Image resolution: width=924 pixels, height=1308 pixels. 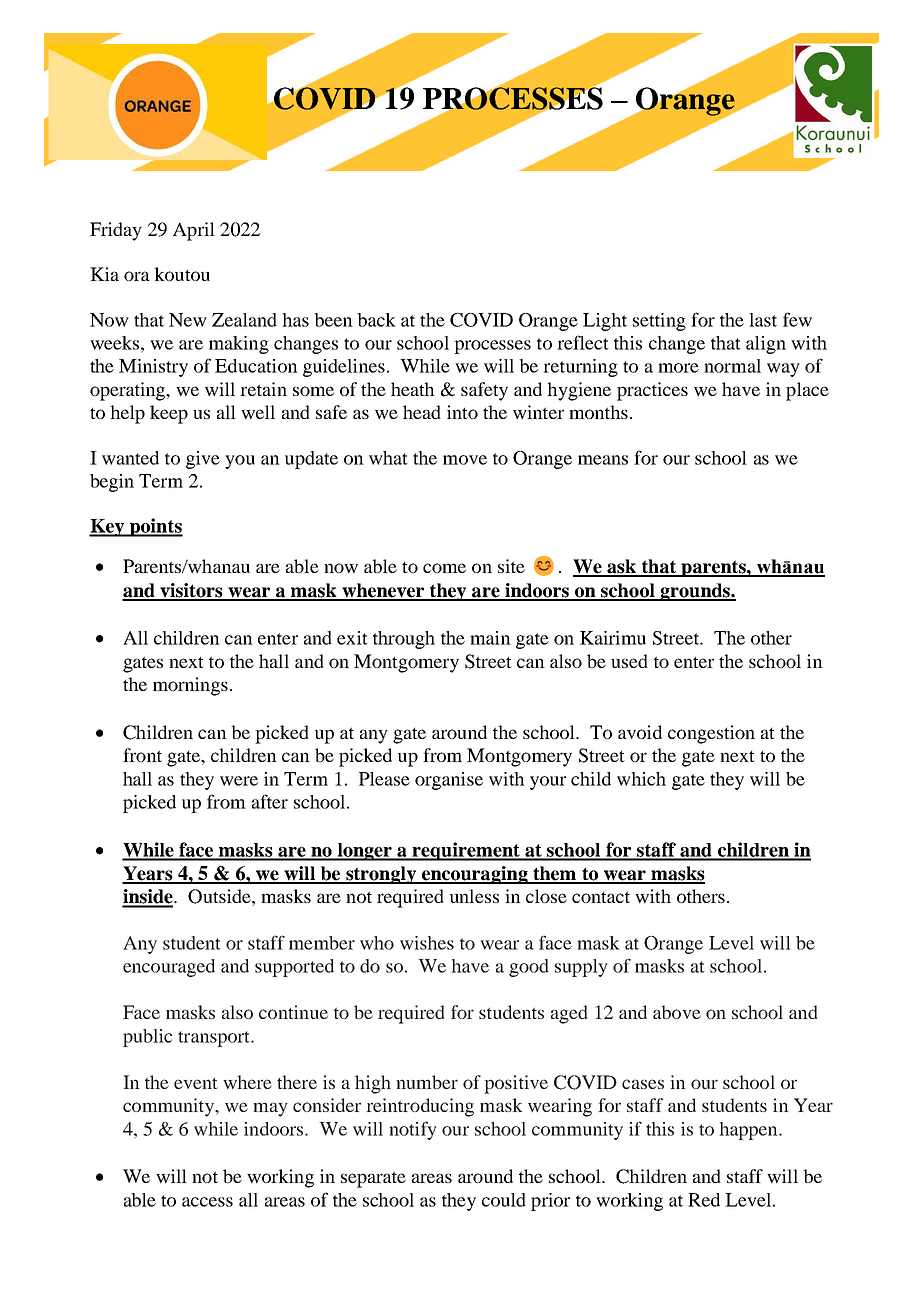 I want to click on mornings, so click(x=190, y=686).
